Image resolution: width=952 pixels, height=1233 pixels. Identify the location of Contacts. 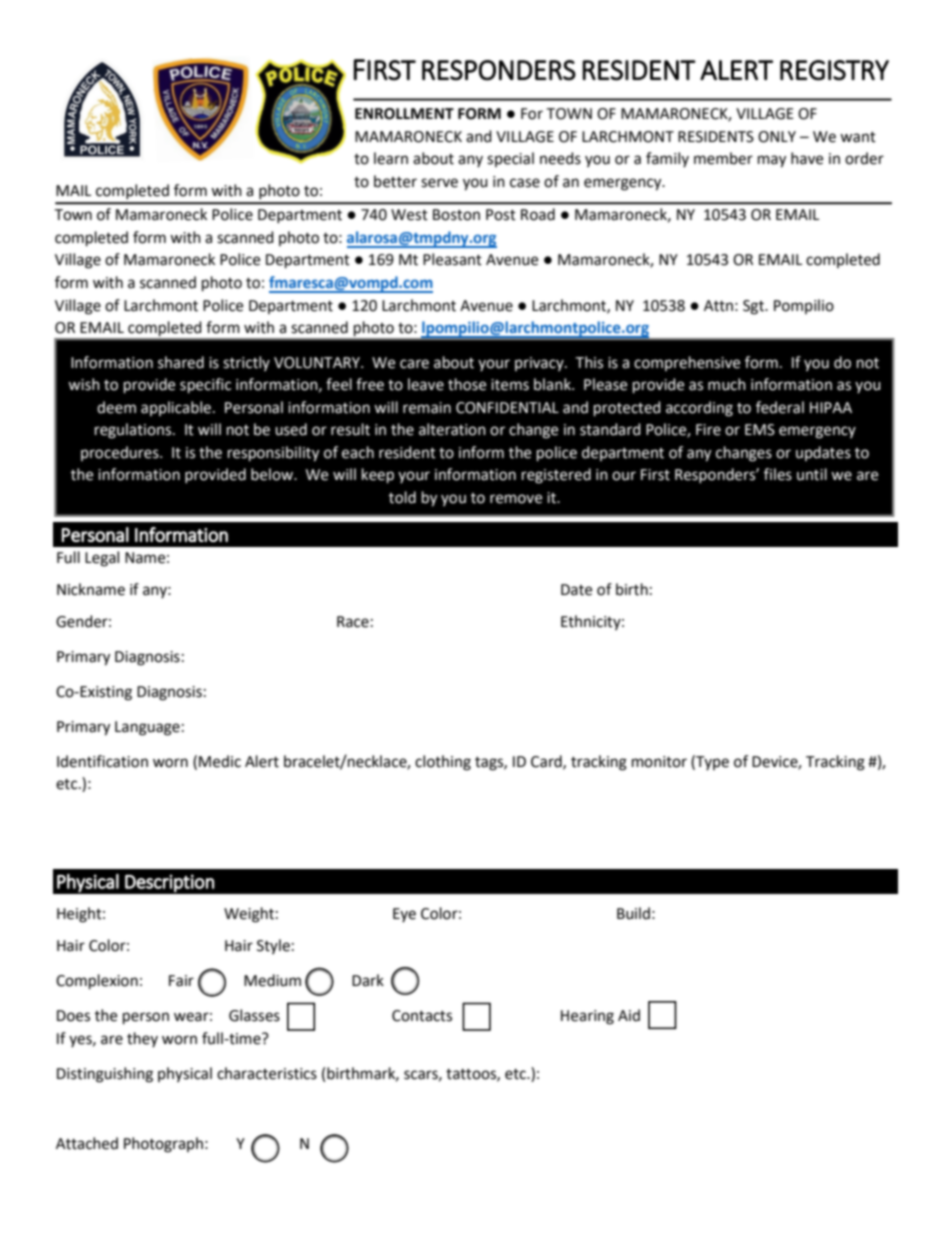
(422, 1016).
